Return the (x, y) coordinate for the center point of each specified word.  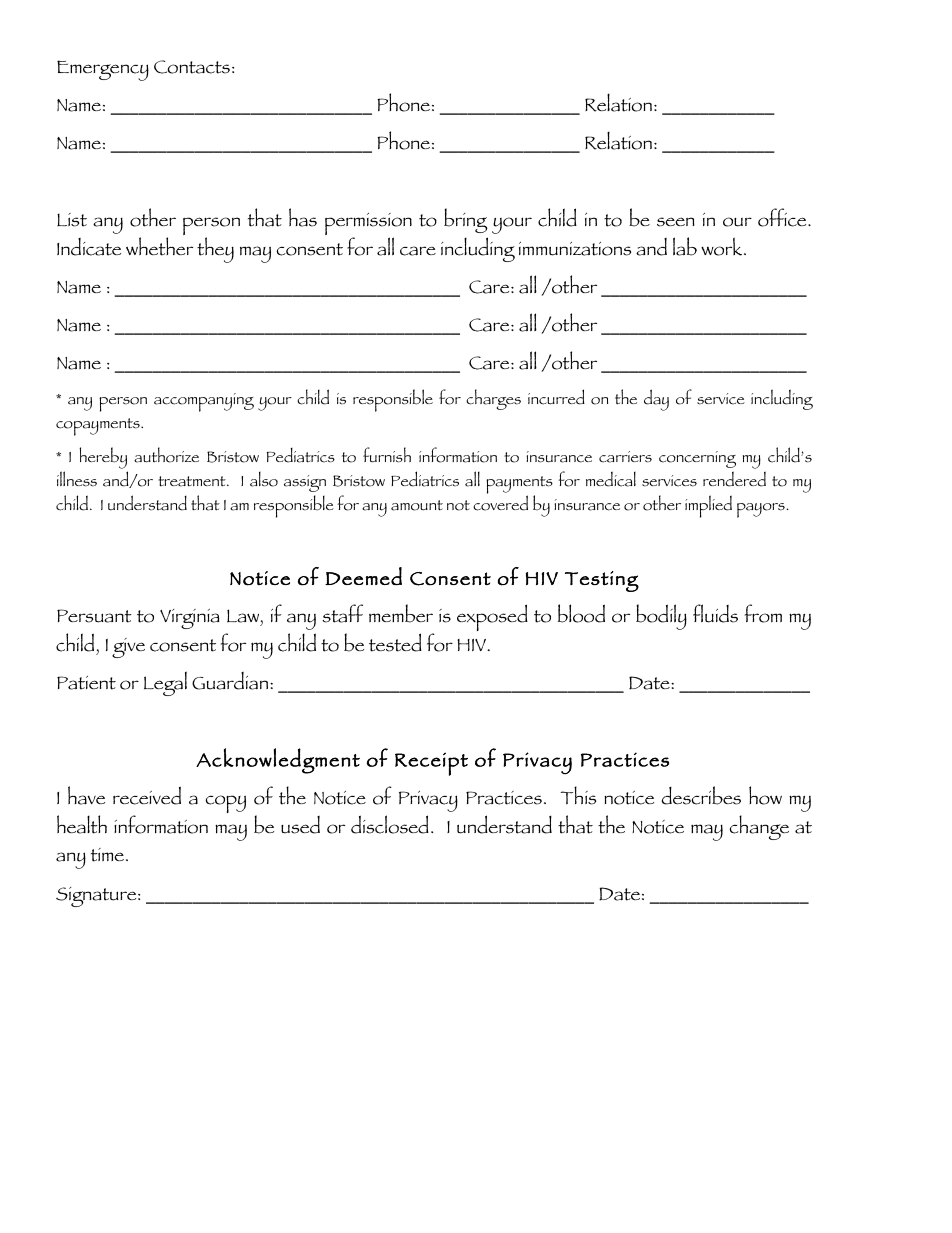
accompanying (204, 402)
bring (466, 220)
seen (676, 222)
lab (685, 246)
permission (368, 225)
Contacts (192, 67)
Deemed (363, 576)
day (656, 400)
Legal (165, 683)
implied (708, 506)
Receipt (431, 764)
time (107, 855)
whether (159, 246)
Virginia (190, 619)
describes (701, 795)
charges (493, 399)
